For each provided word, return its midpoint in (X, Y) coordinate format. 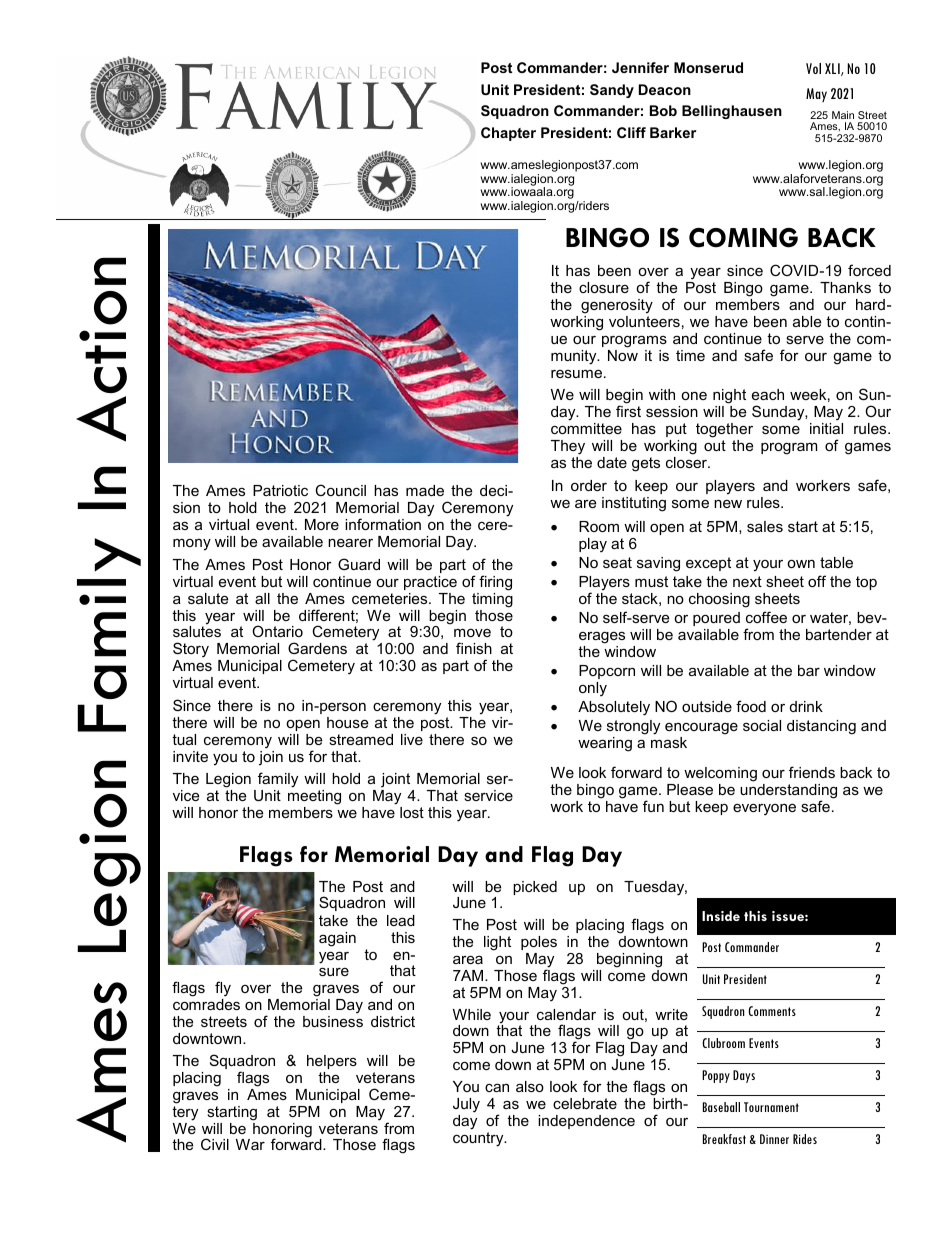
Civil (215, 1144)
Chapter (508, 134)
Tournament (771, 1107)
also (530, 1086)
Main (843, 115)
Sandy (612, 91)
